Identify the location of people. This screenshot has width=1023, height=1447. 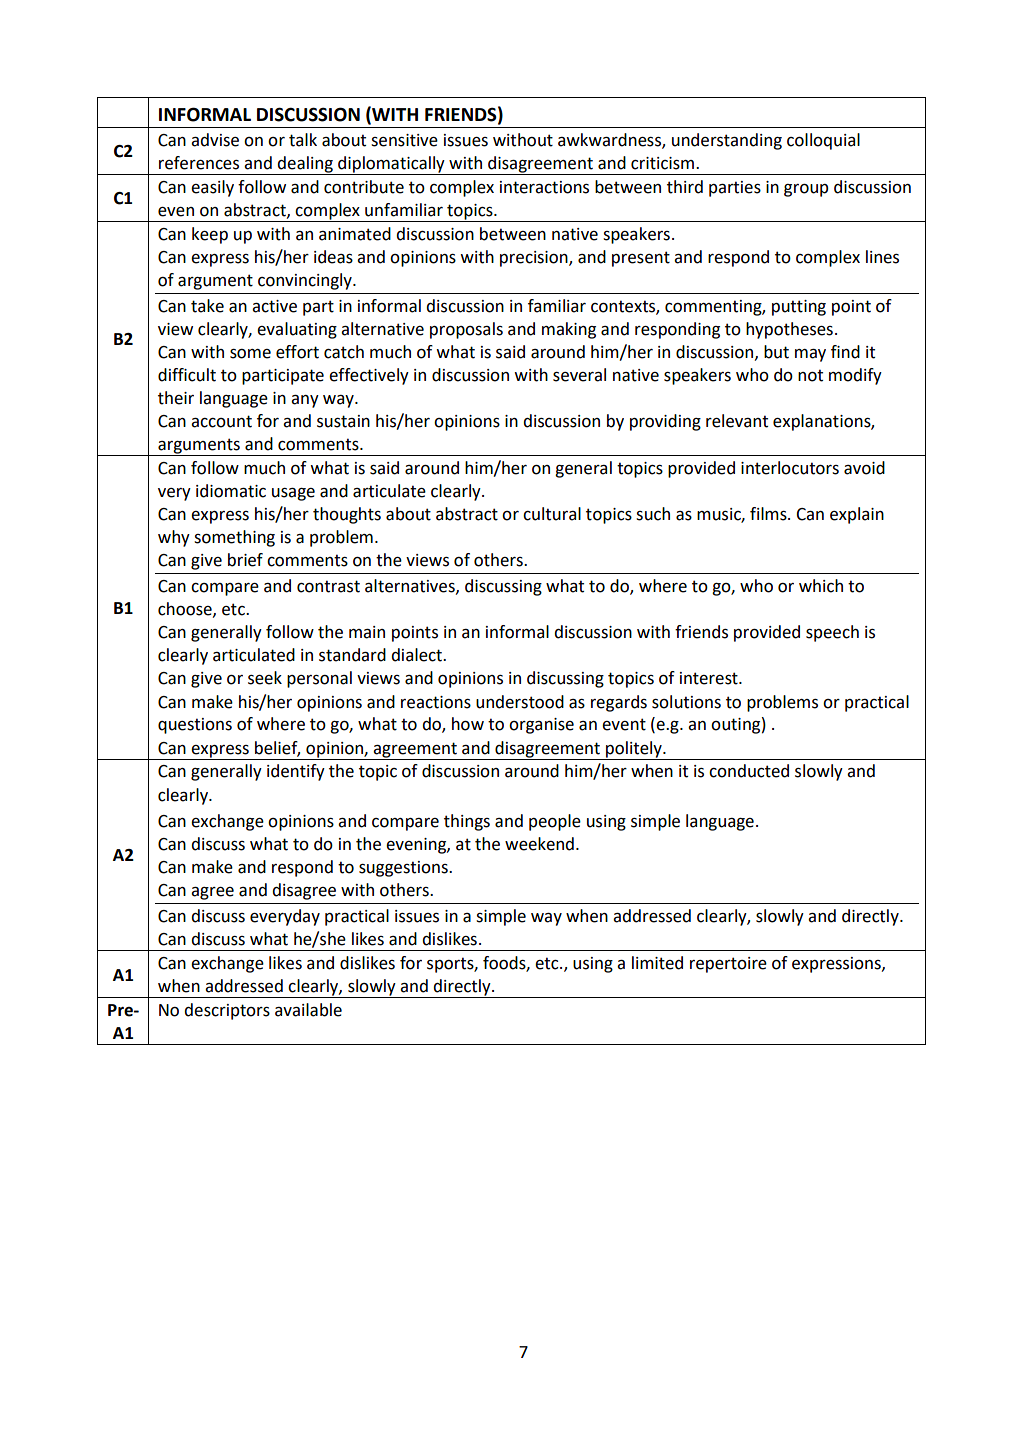
(555, 822).
